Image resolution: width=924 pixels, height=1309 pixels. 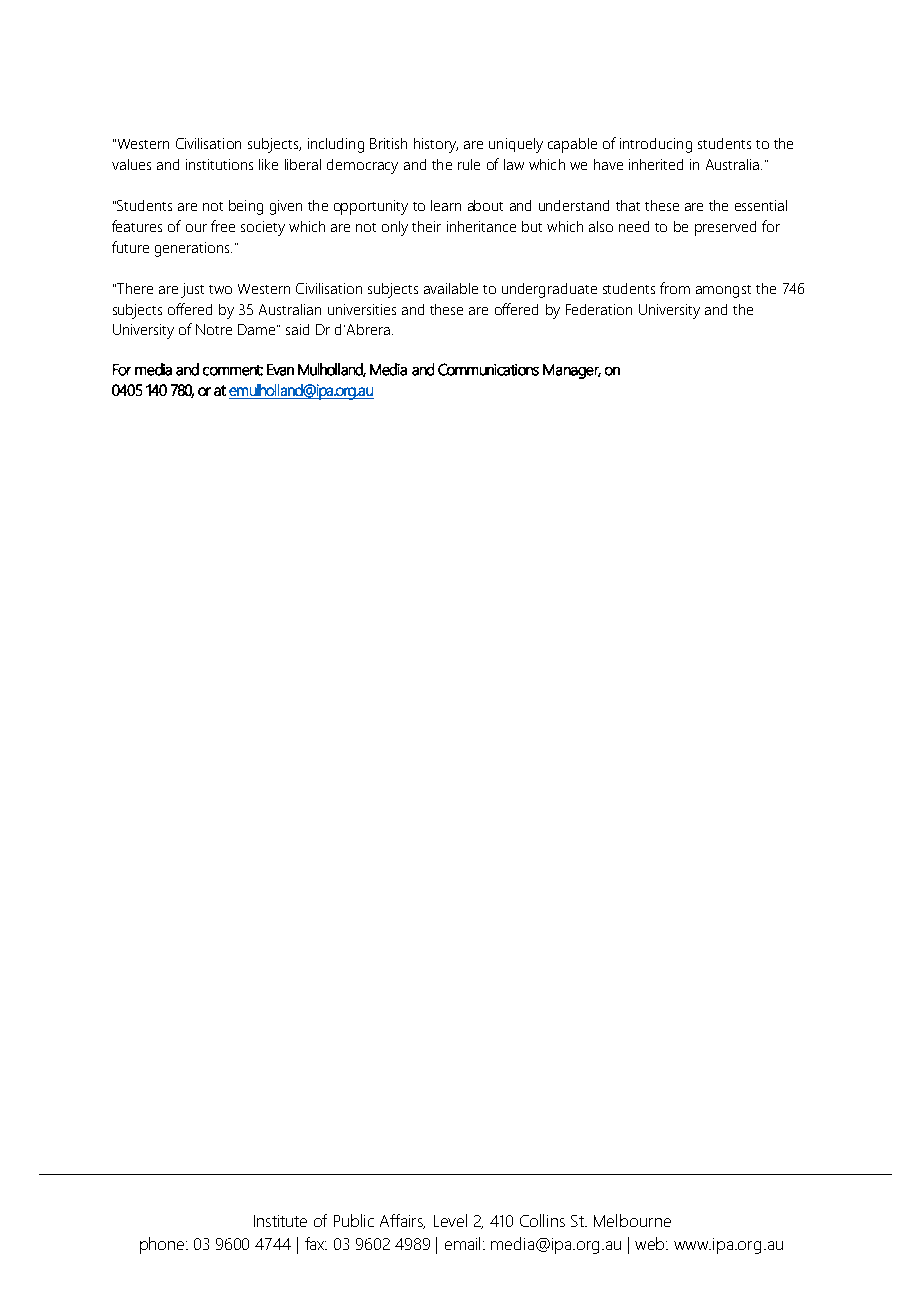 What do you see at coordinates (163, 1245) in the document?
I see `phone` at bounding box center [163, 1245].
